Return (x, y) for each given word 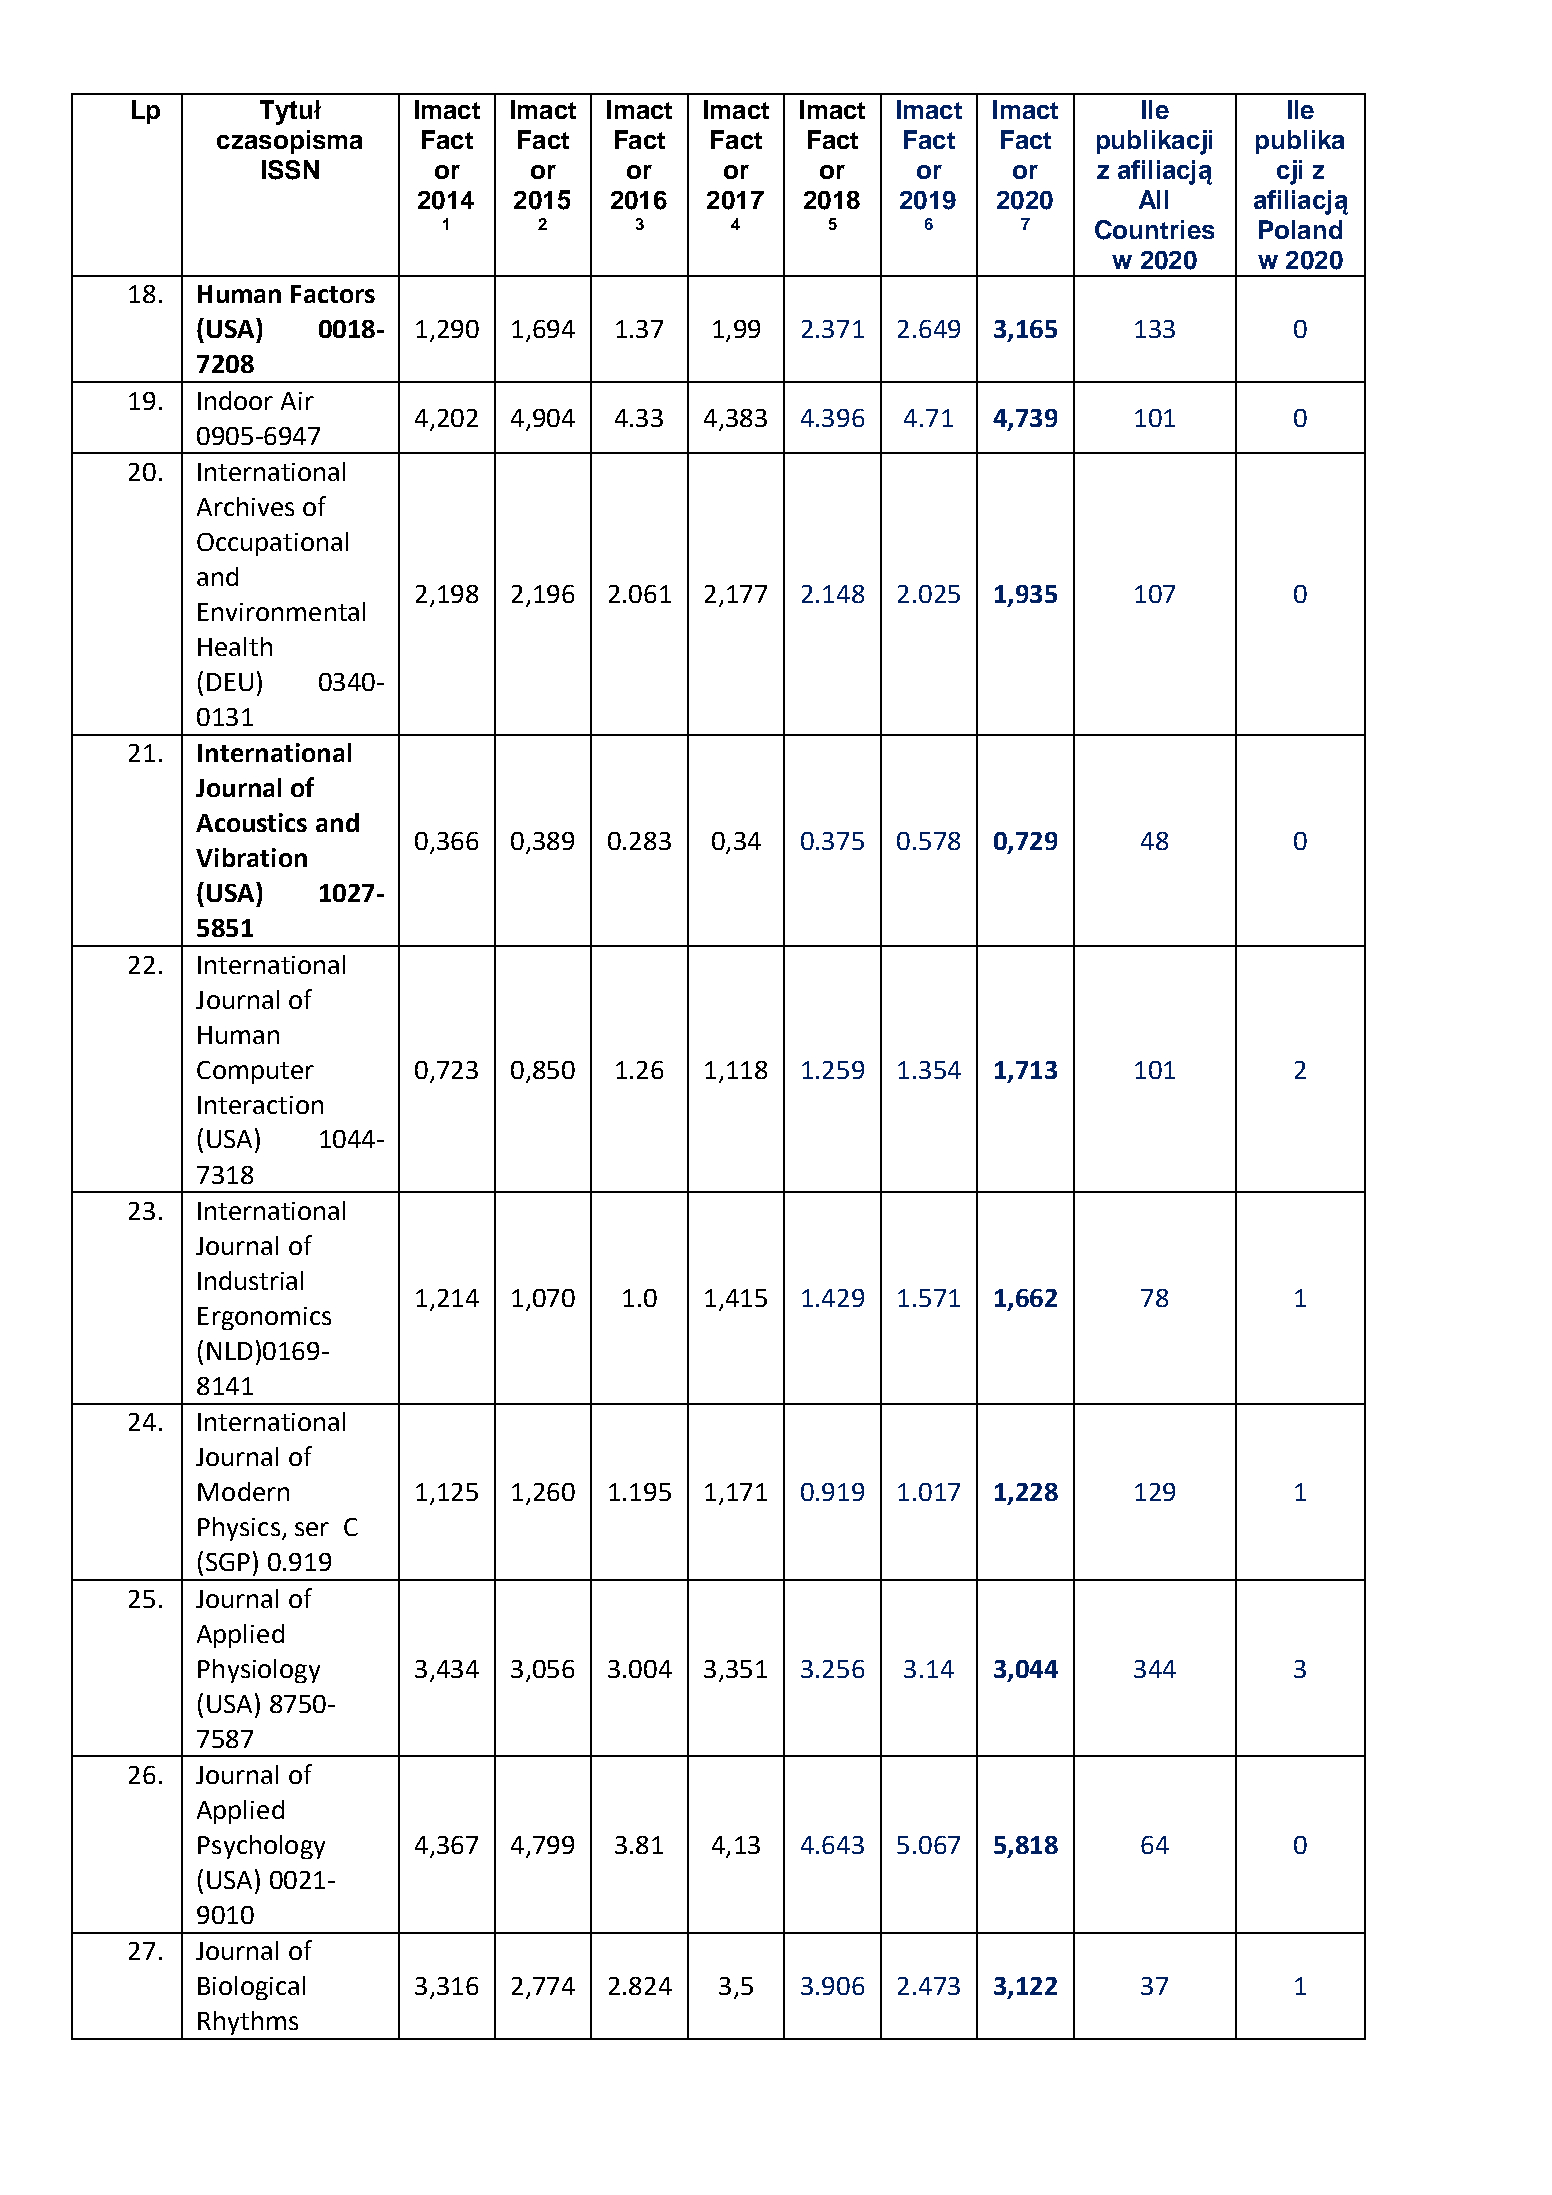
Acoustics (251, 822)
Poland (1300, 229)
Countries (1154, 230)
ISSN (290, 170)
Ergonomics (264, 1318)
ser (312, 1529)
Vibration (251, 857)
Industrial (250, 1280)
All (1153, 199)
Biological (251, 1988)
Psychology (261, 1847)
